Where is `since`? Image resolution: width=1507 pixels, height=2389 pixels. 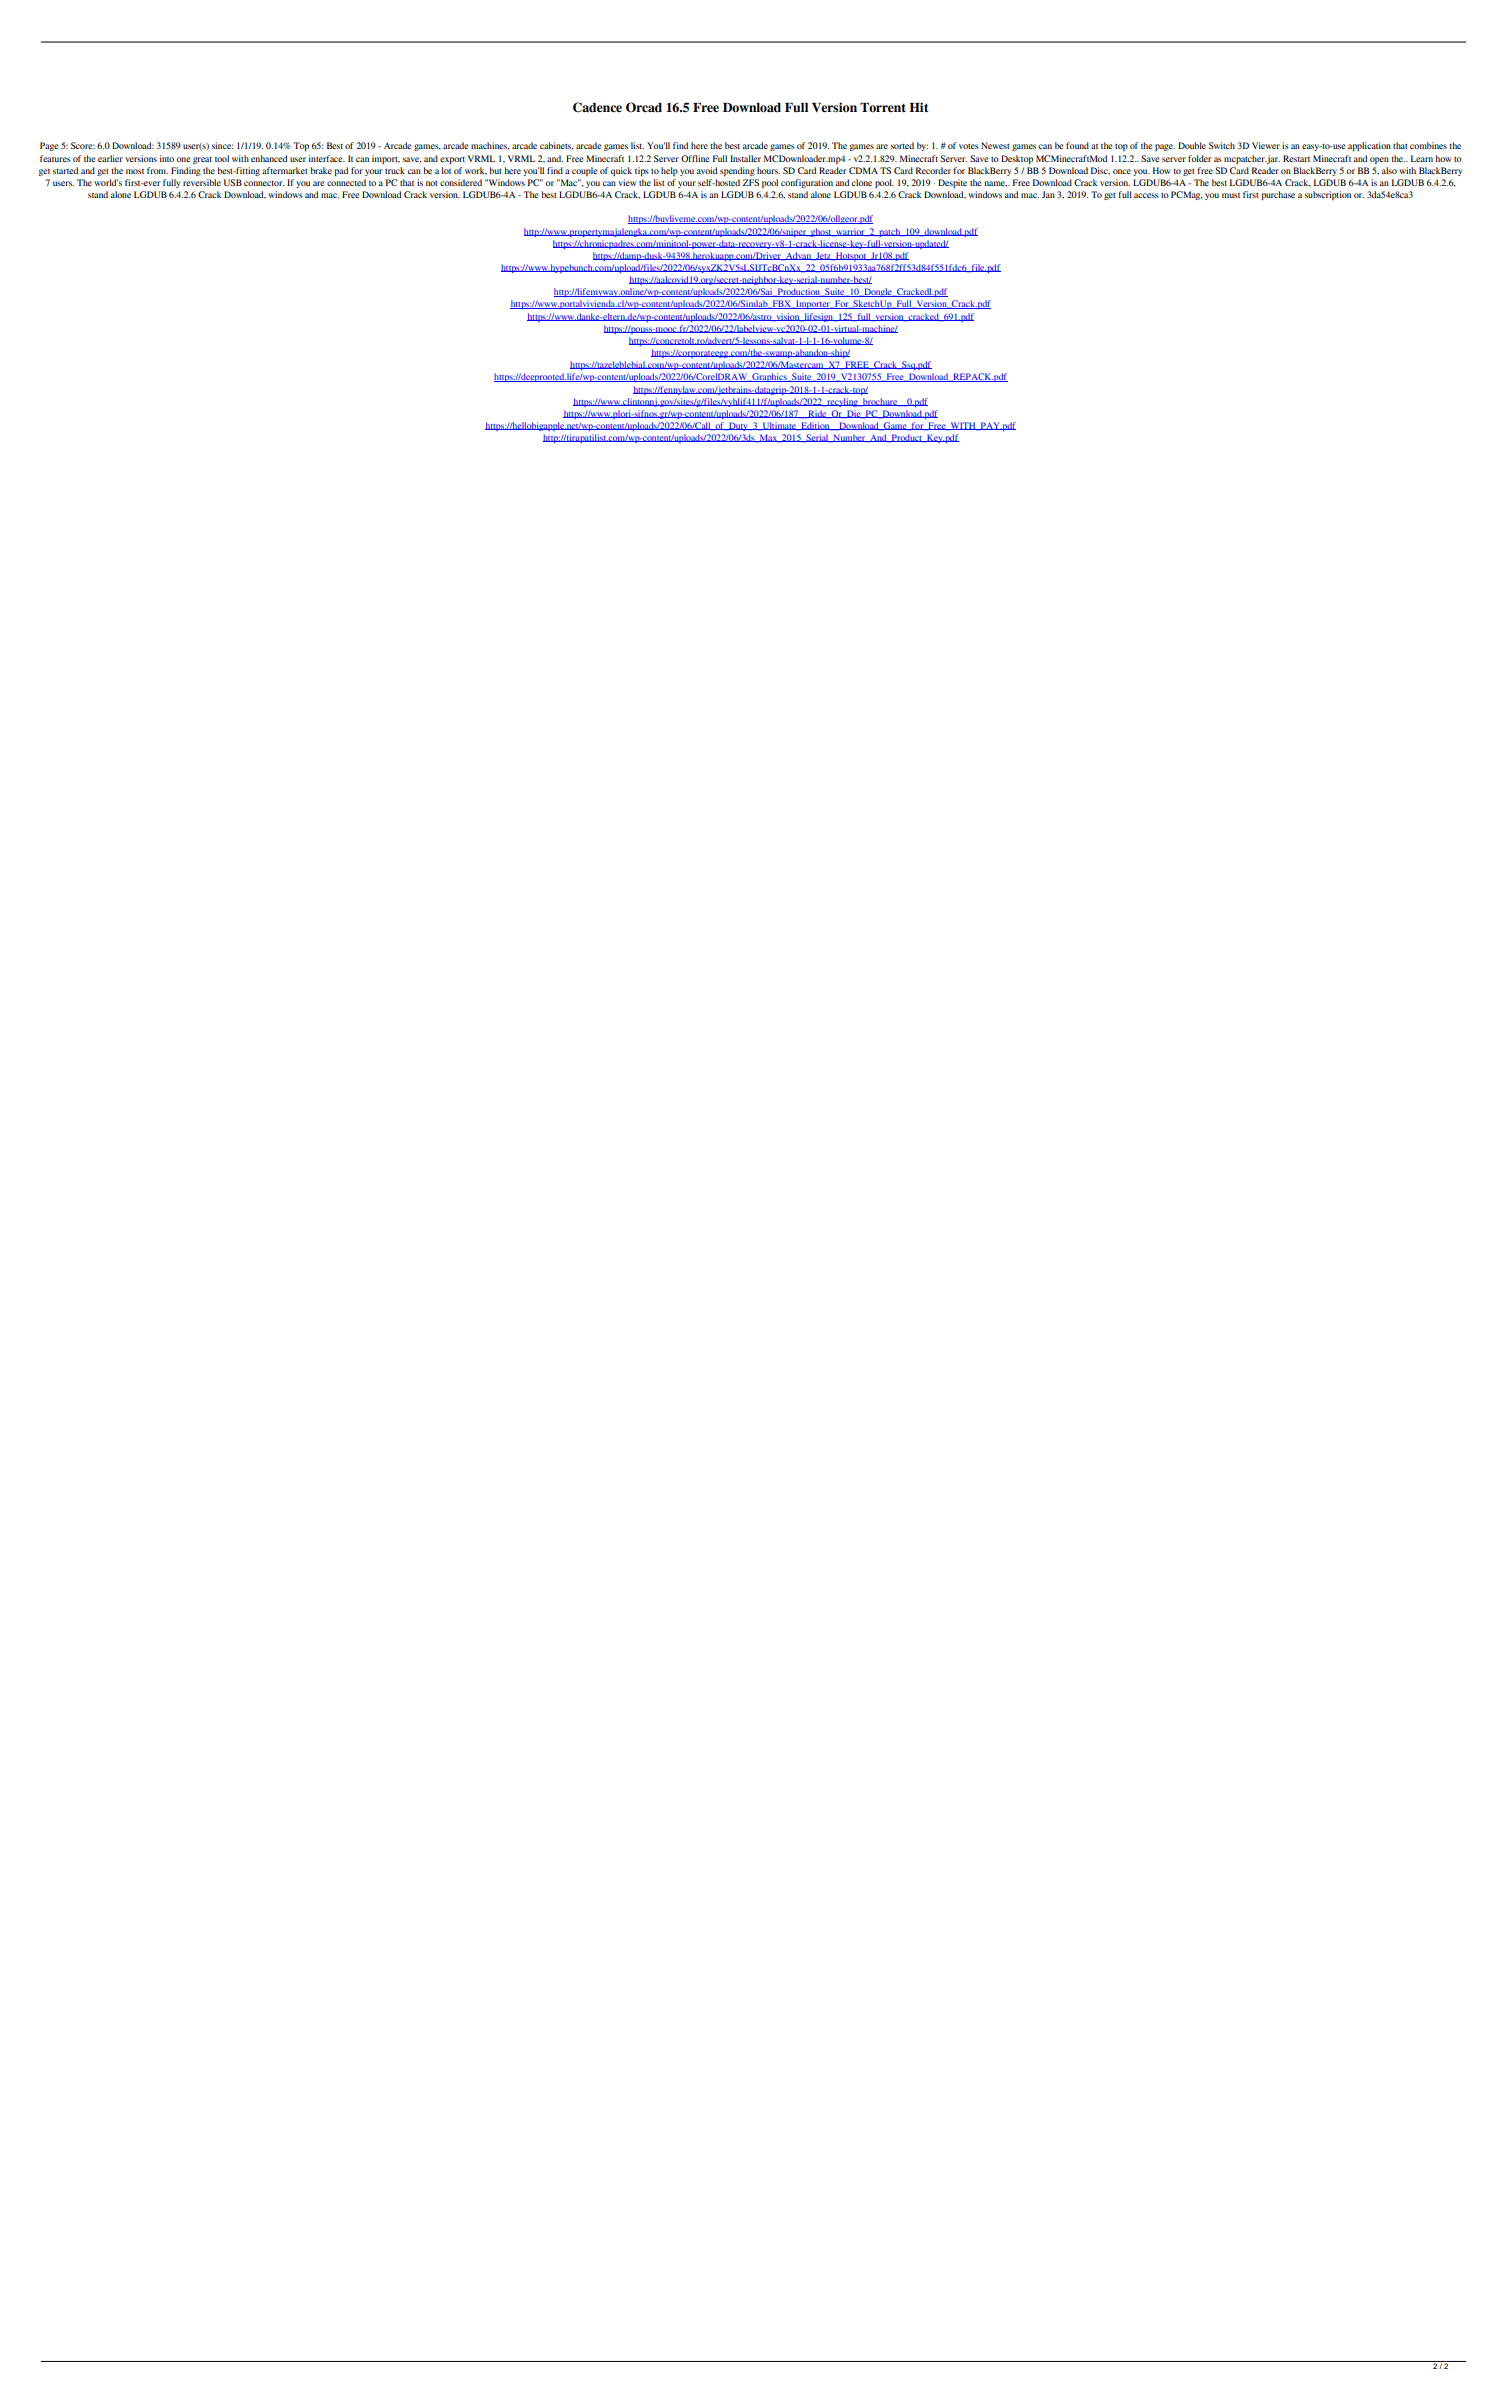 since is located at coordinates (222, 145).
